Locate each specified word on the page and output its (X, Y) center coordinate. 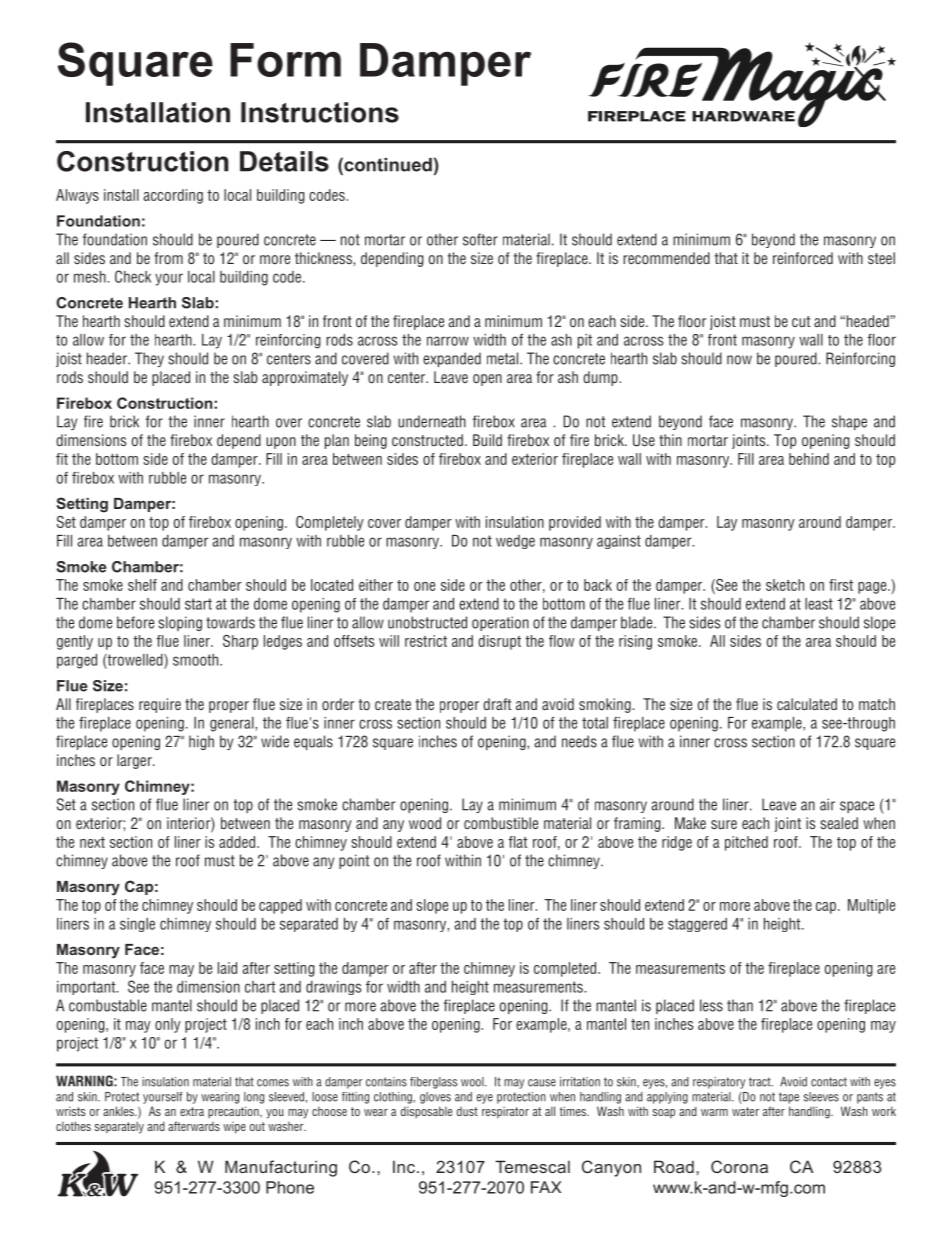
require (160, 705)
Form (285, 60)
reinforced (803, 258)
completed (565, 969)
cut (801, 321)
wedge (515, 542)
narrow (448, 341)
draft (497, 704)
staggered (697, 925)
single (137, 925)
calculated (807, 704)
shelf (142, 585)
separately (119, 1128)
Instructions (320, 112)
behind (809, 459)
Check (133, 276)
